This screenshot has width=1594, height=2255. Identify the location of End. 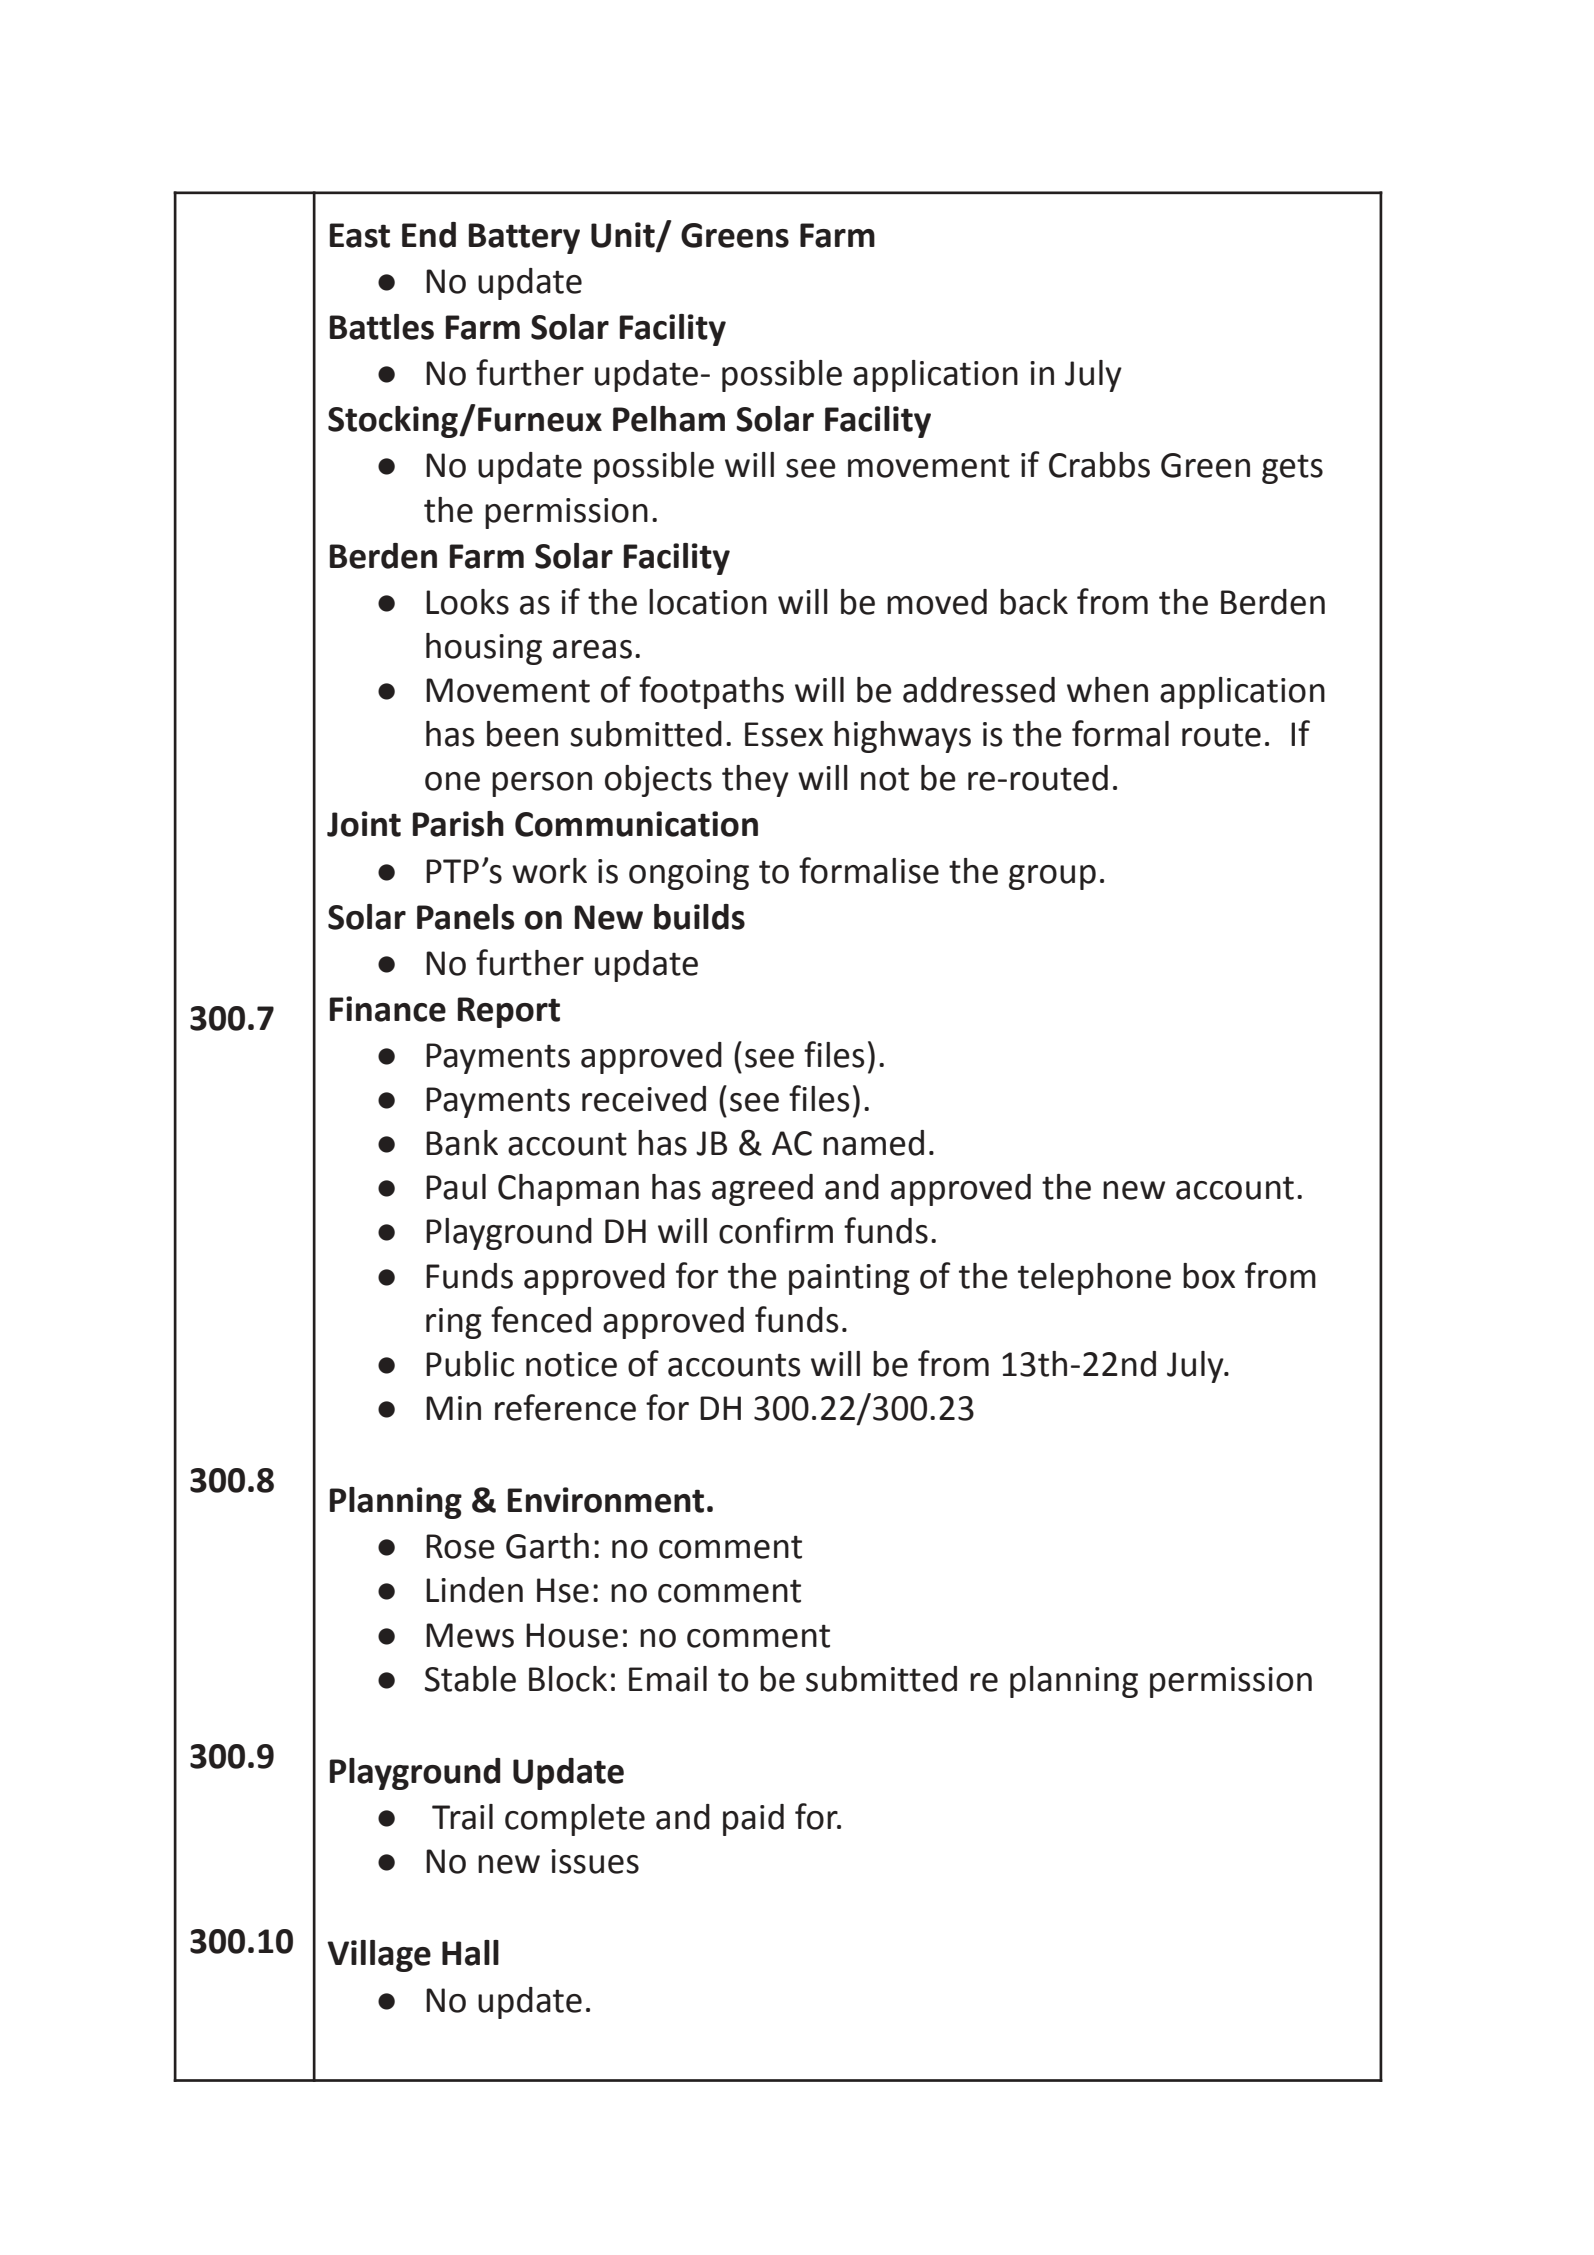
(429, 235).
